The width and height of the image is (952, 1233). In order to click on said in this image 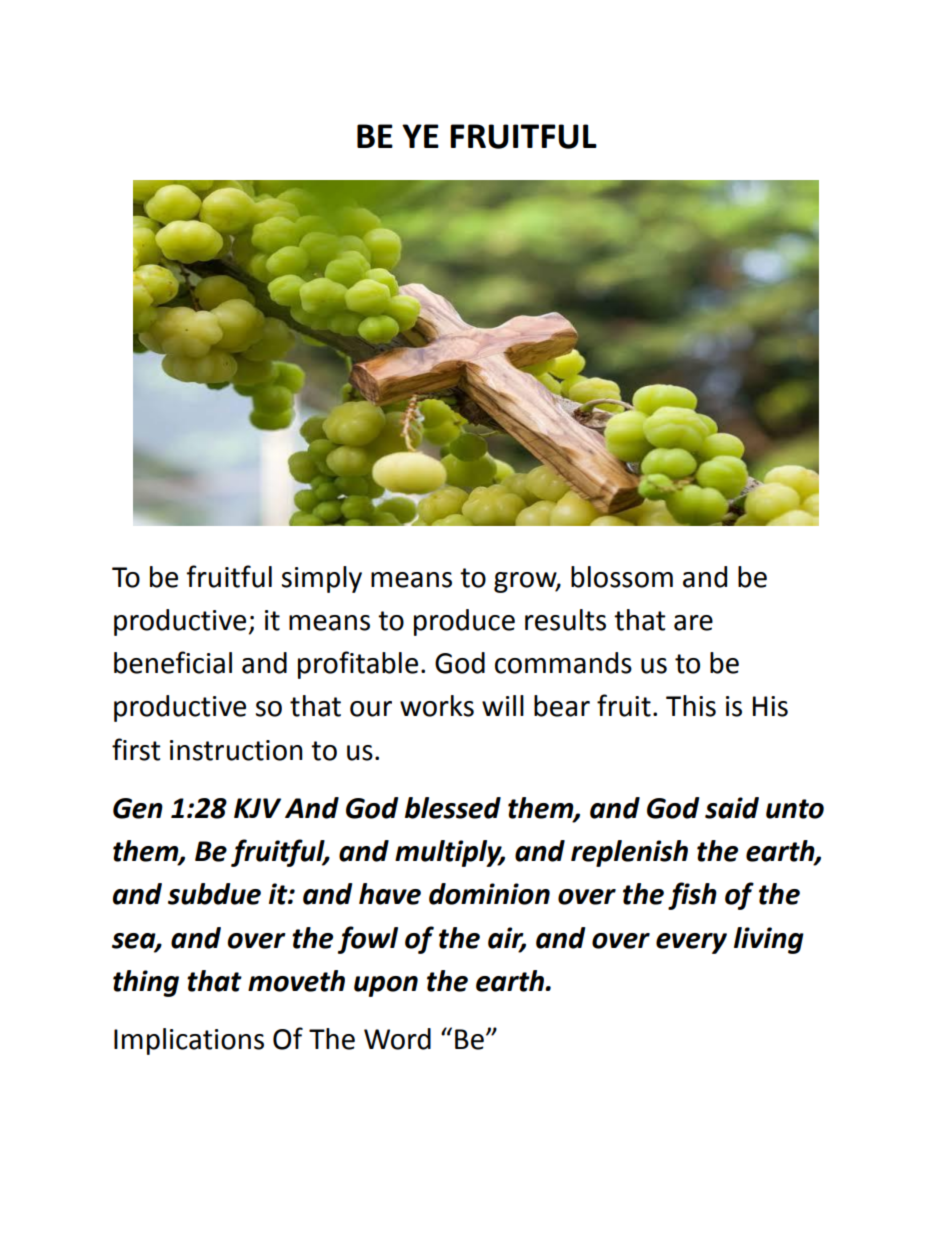, I will do `click(732, 808)`.
